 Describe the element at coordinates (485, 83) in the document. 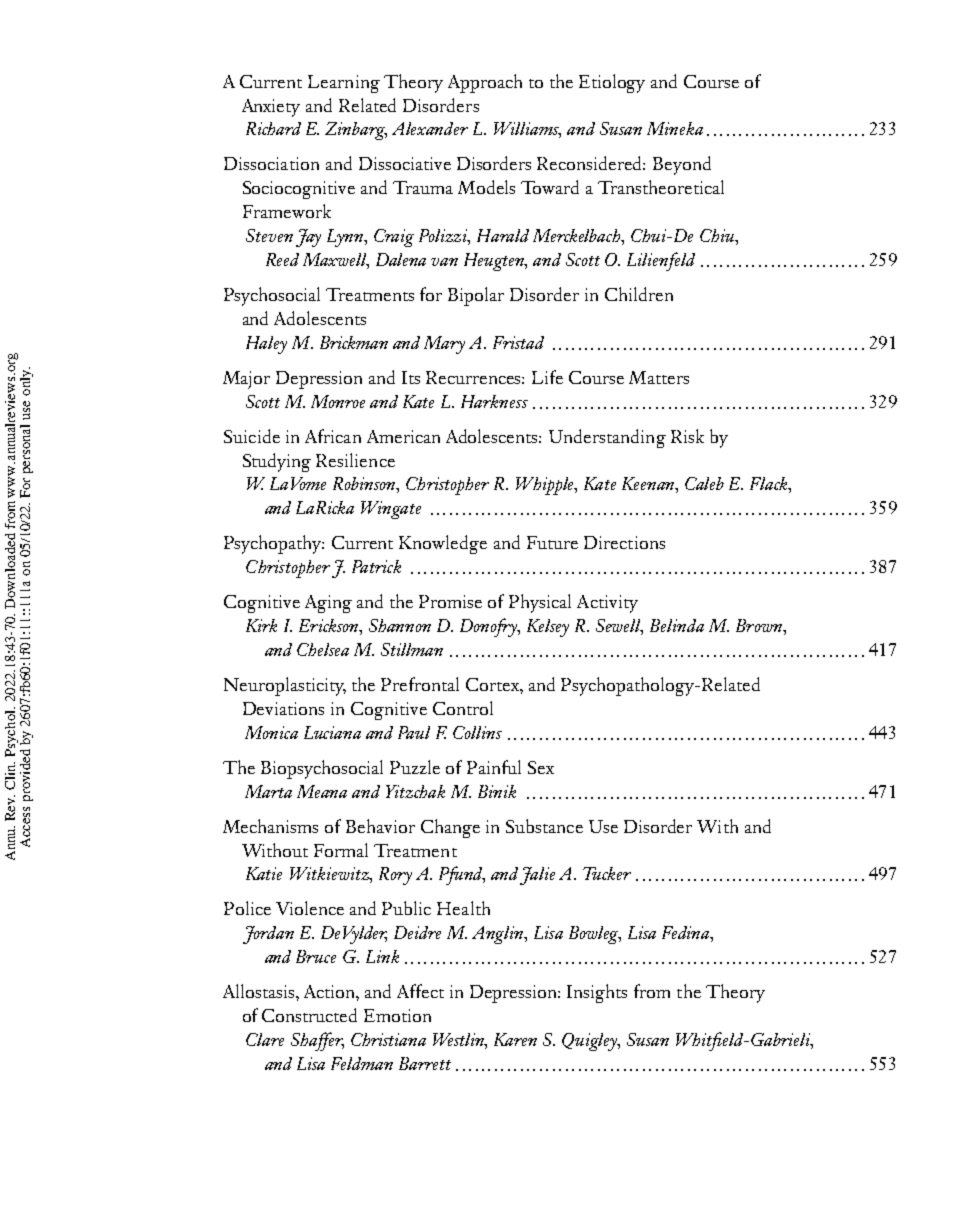

I see `Approach` at that location.
